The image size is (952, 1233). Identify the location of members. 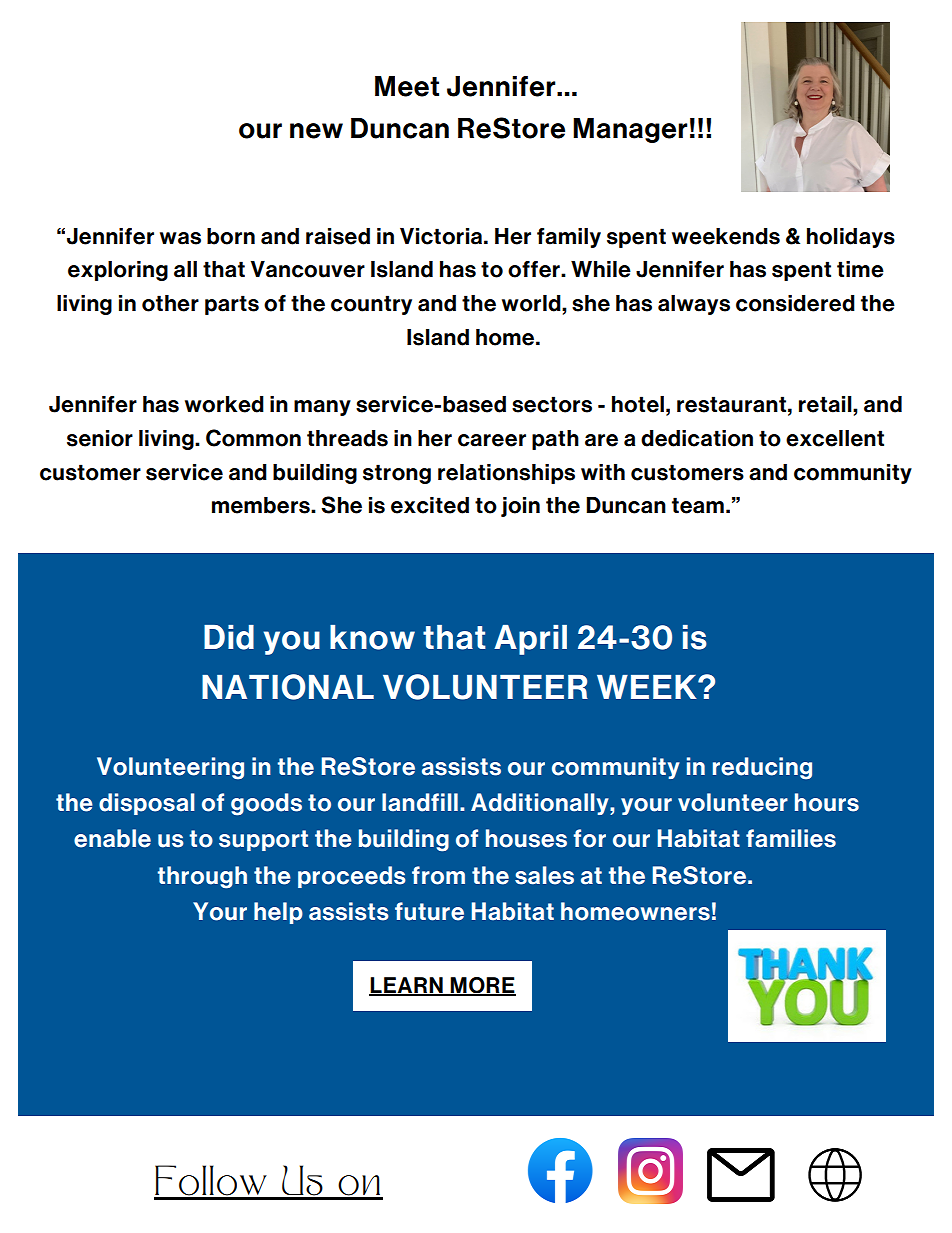
(262, 505).
